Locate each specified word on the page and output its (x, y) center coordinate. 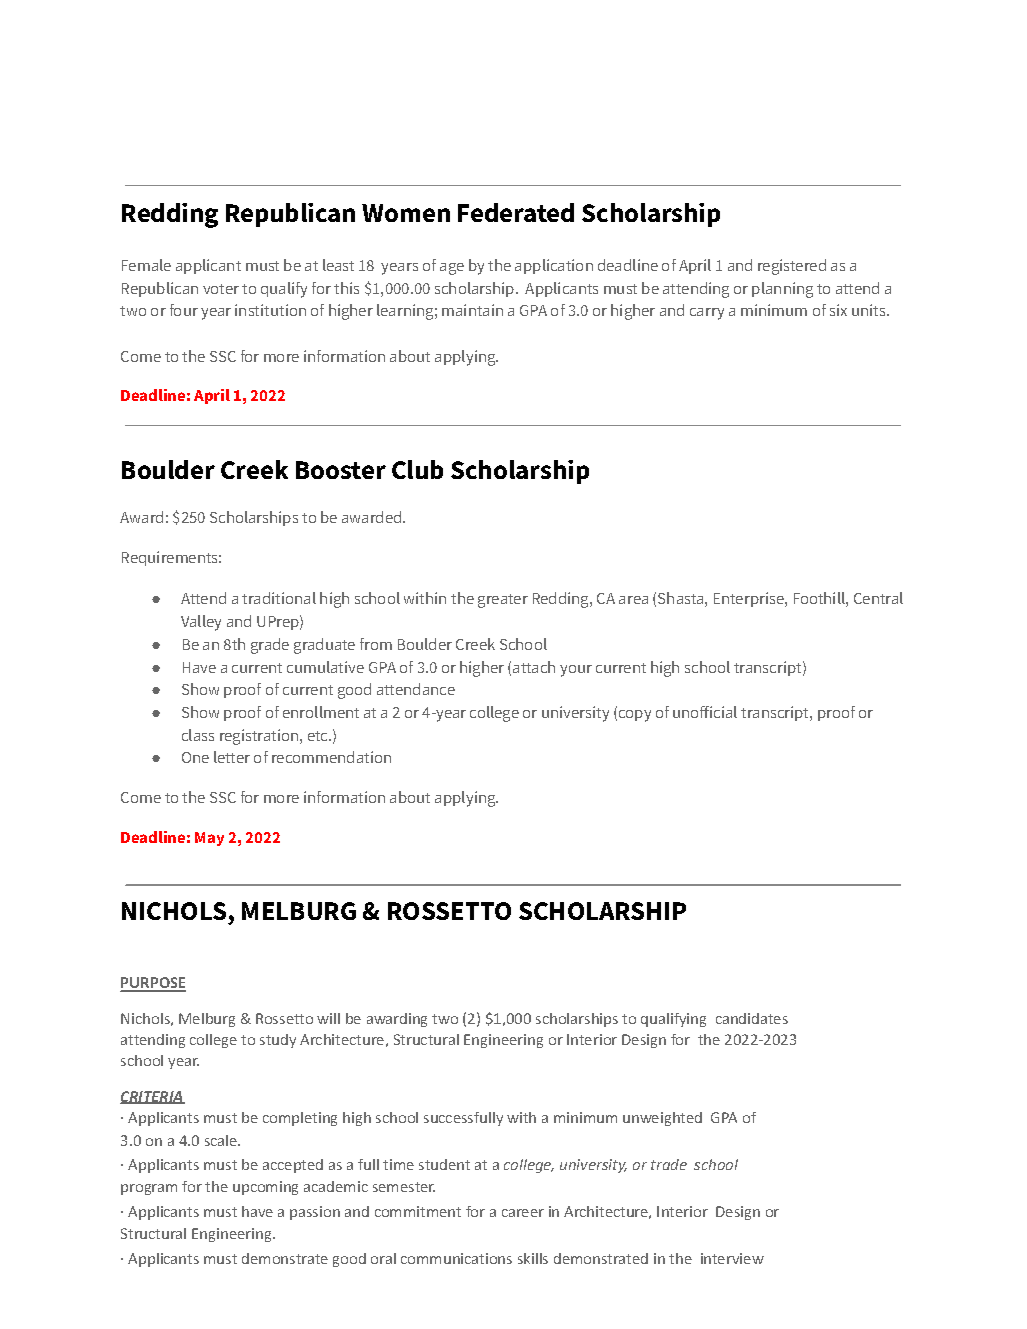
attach (534, 667)
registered (792, 267)
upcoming (265, 1188)
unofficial (705, 712)
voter (221, 289)
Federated (516, 212)
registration (260, 737)
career (523, 1213)
